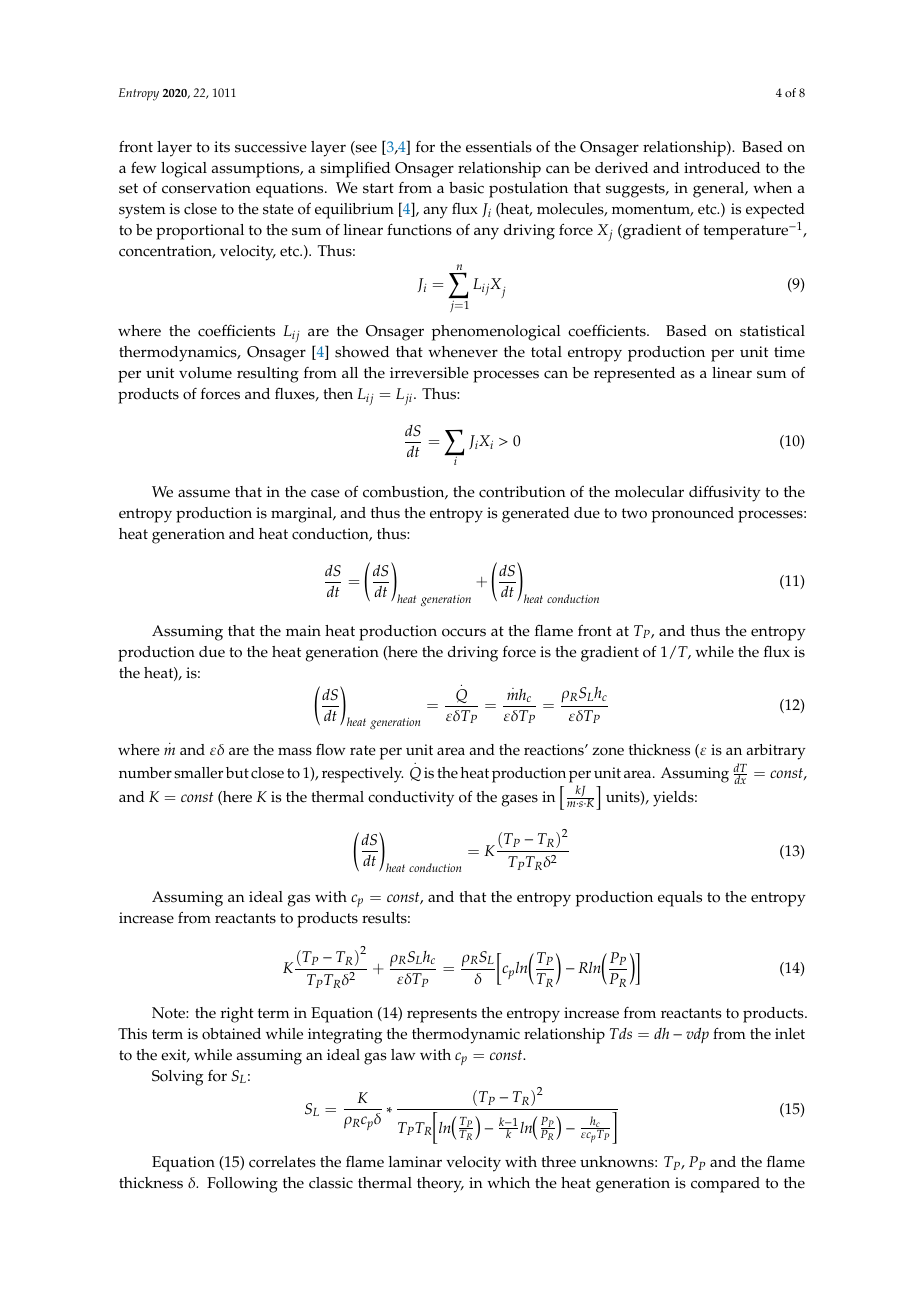  I want to click on Following, so click(242, 1185).
